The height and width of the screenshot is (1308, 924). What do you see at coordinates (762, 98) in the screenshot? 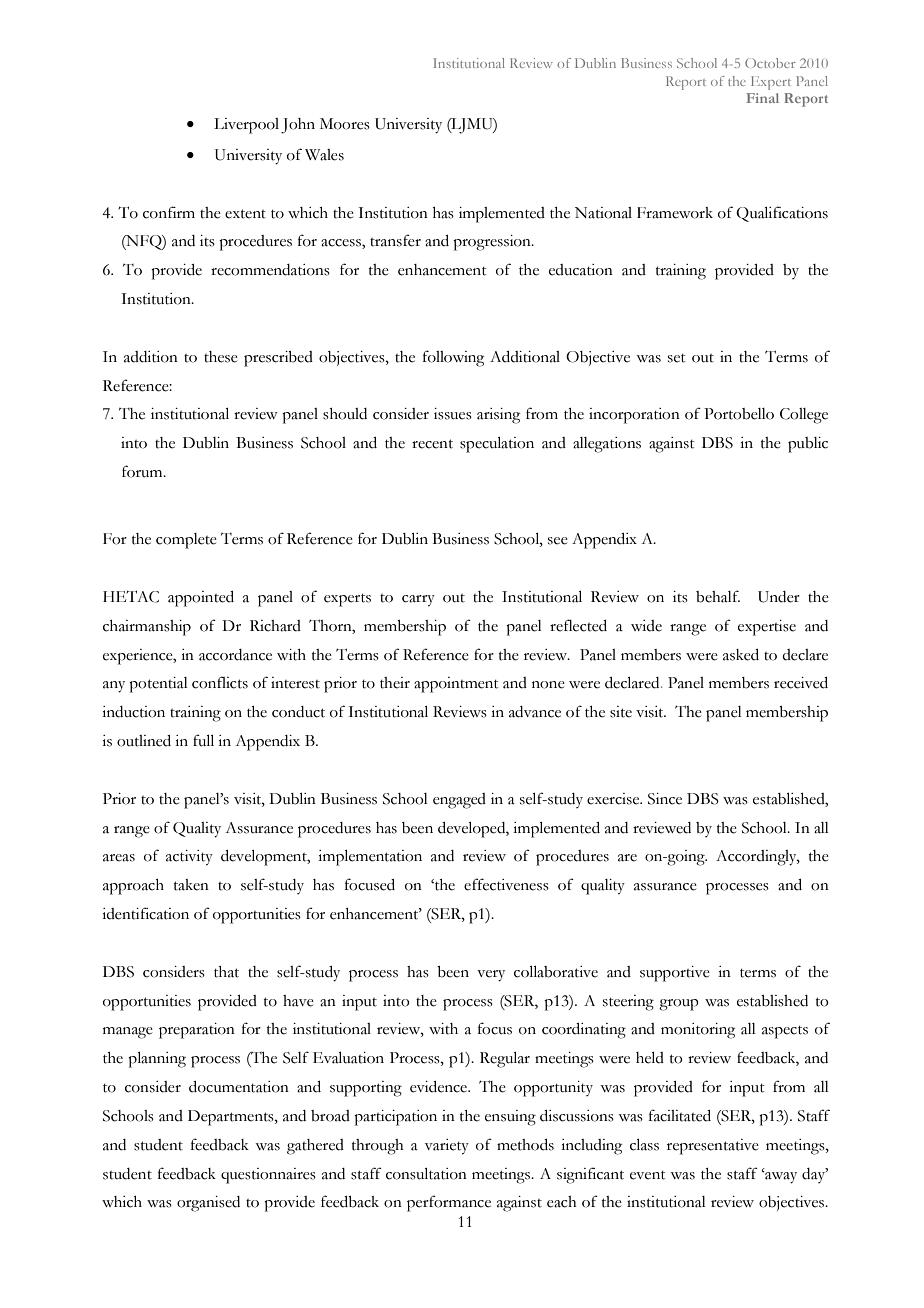
I see `Final` at bounding box center [762, 98].
